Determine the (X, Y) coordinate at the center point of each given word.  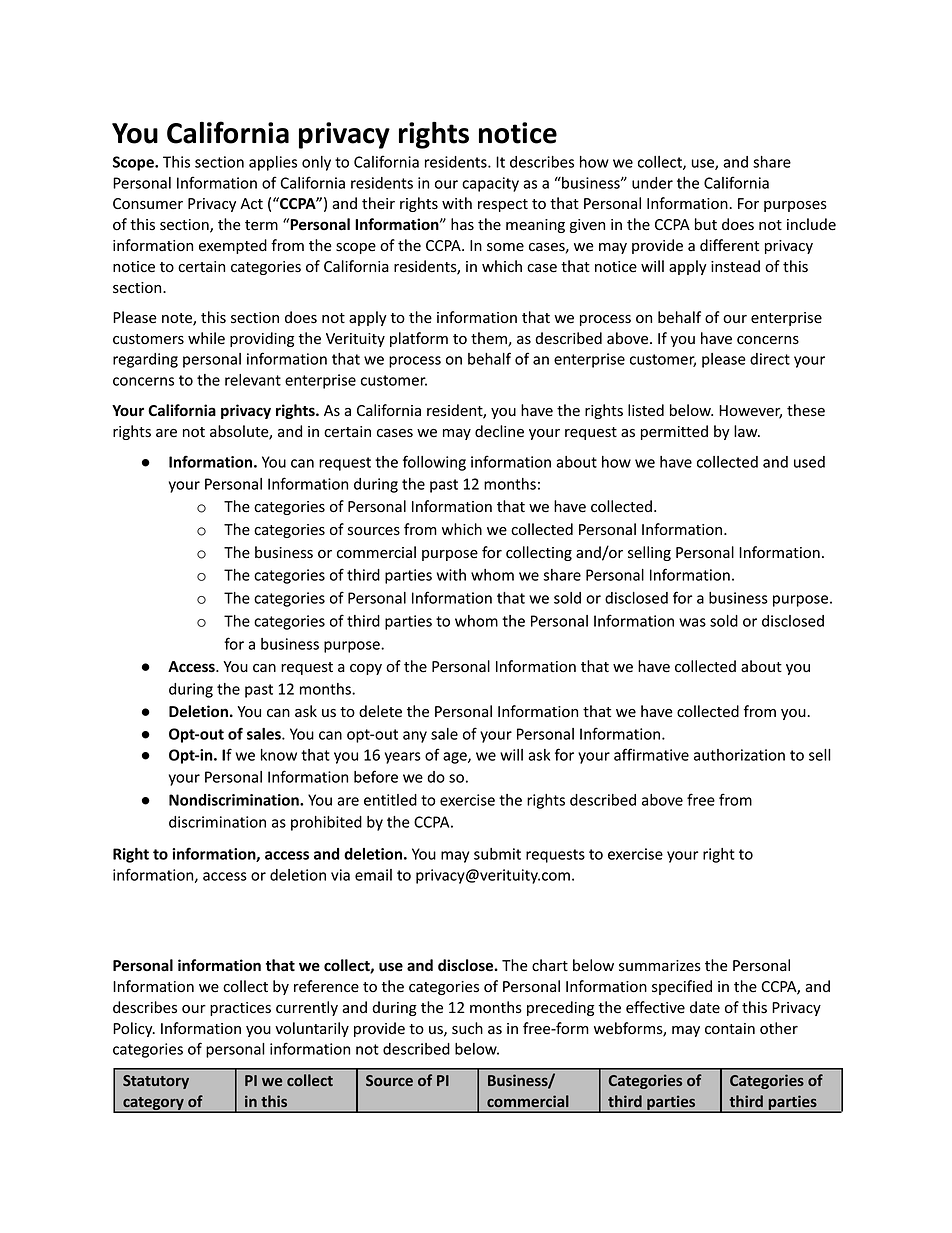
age (456, 758)
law (747, 431)
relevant (253, 380)
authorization (739, 755)
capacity (490, 184)
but (706, 224)
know (279, 755)
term (261, 225)
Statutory (156, 1082)
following (434, 463)
